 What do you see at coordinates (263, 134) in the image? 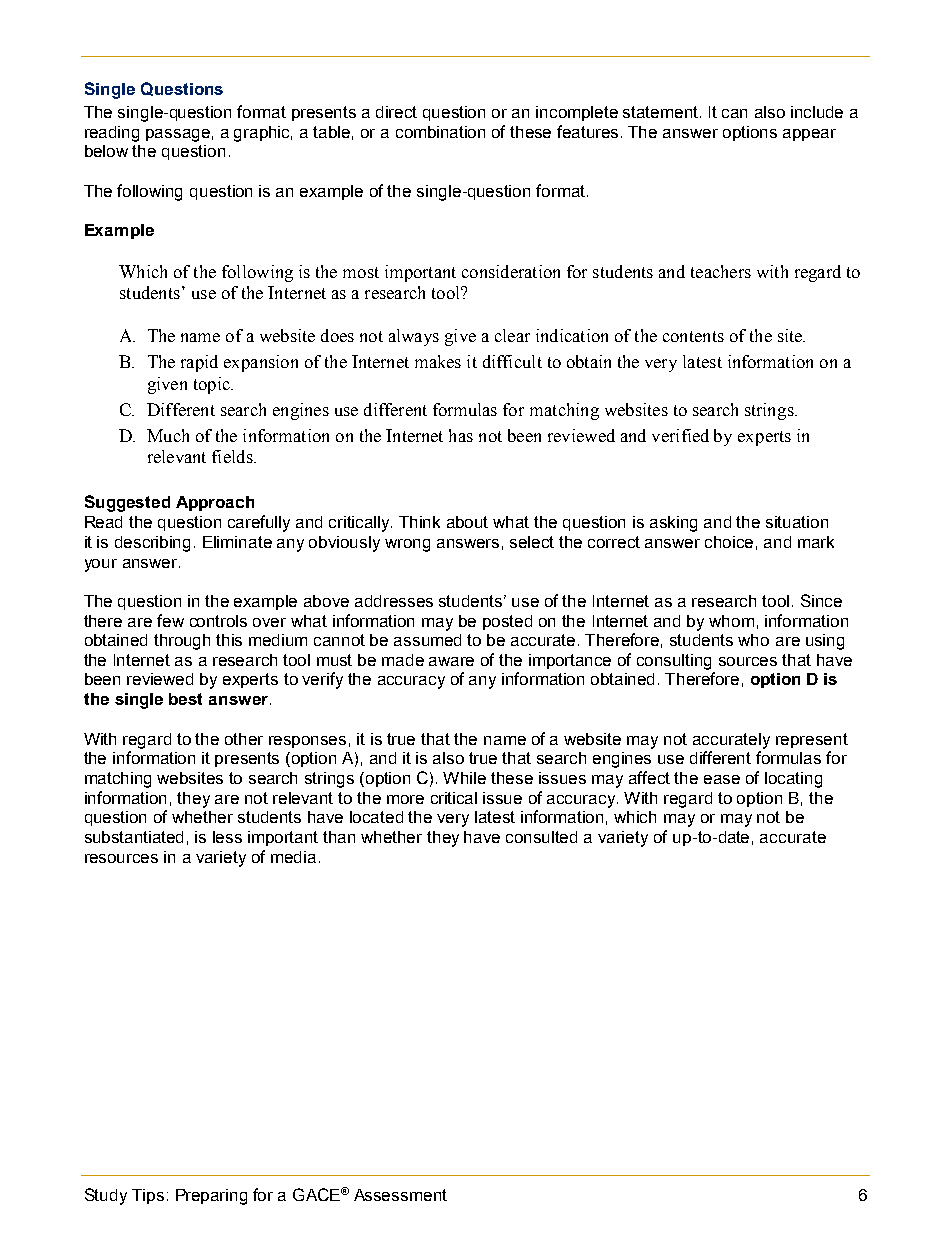
I see `graphic` at bounding box center [263, 134].
